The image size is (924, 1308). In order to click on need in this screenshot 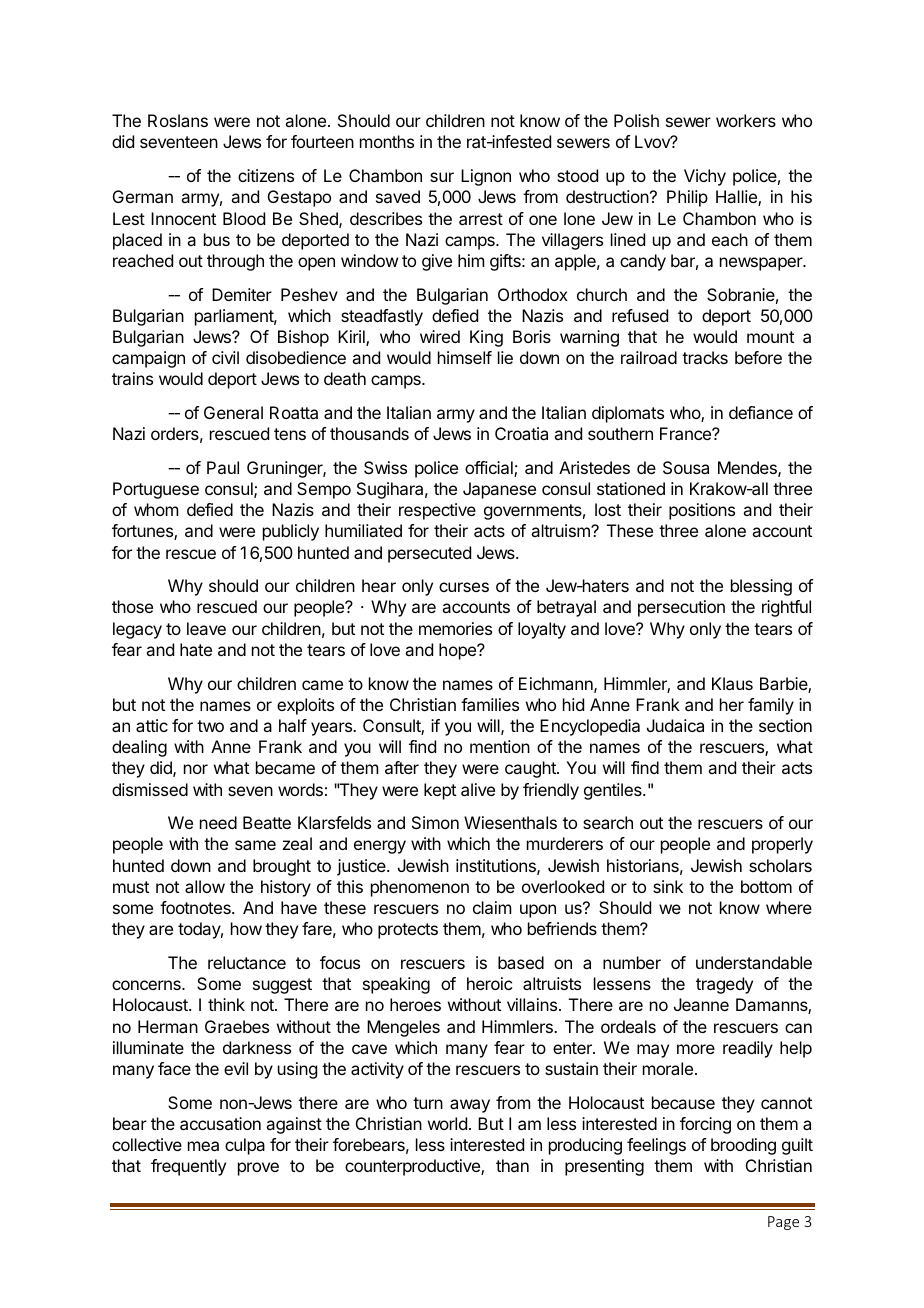, I will do `click(218, 822)`.
